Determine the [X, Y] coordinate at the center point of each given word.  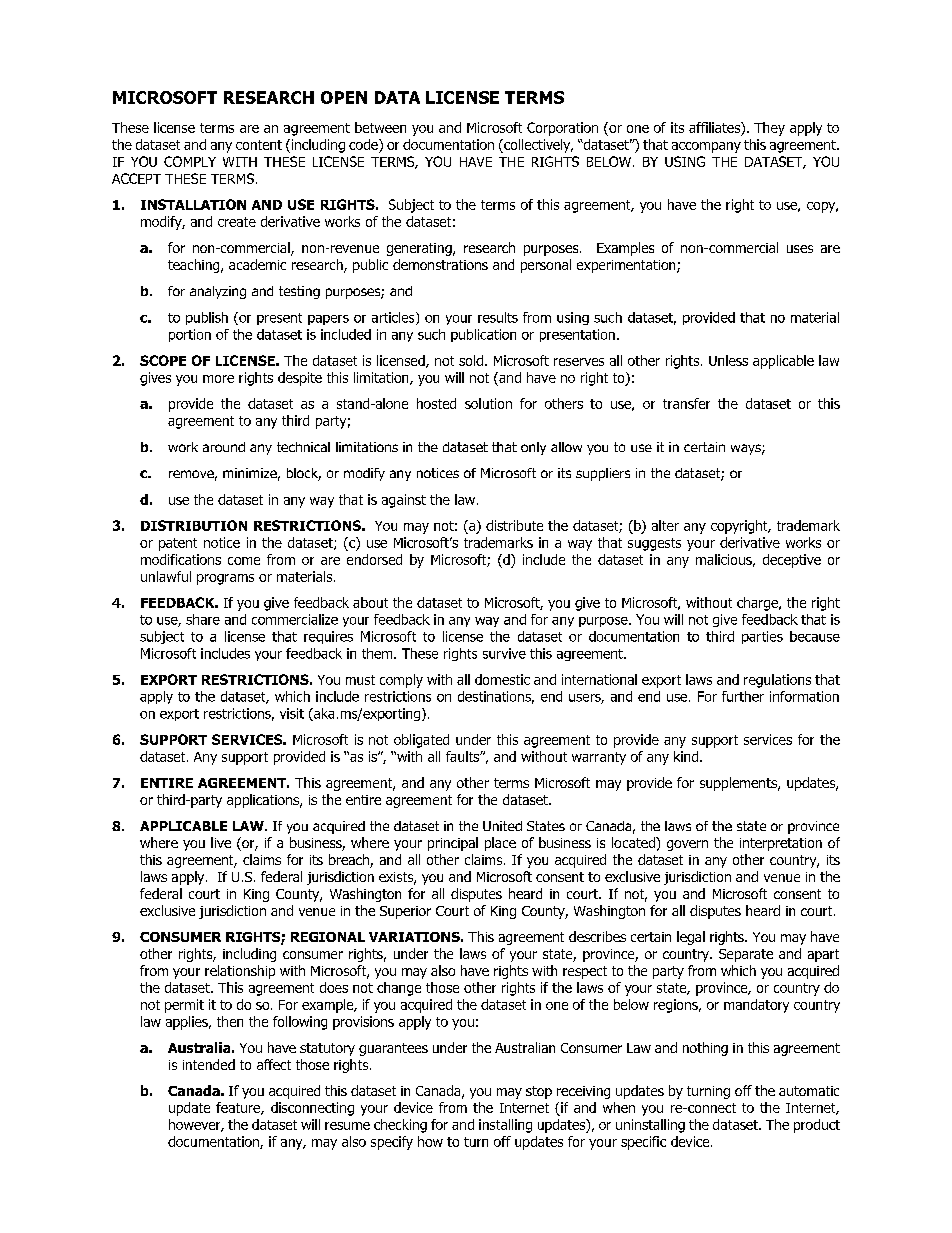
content [259, 145]
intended [209, 1064]
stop [539, 1092]
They [769, 129]
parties [762, 637]
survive [504, 653]
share [203, 619]
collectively [537, 146]
